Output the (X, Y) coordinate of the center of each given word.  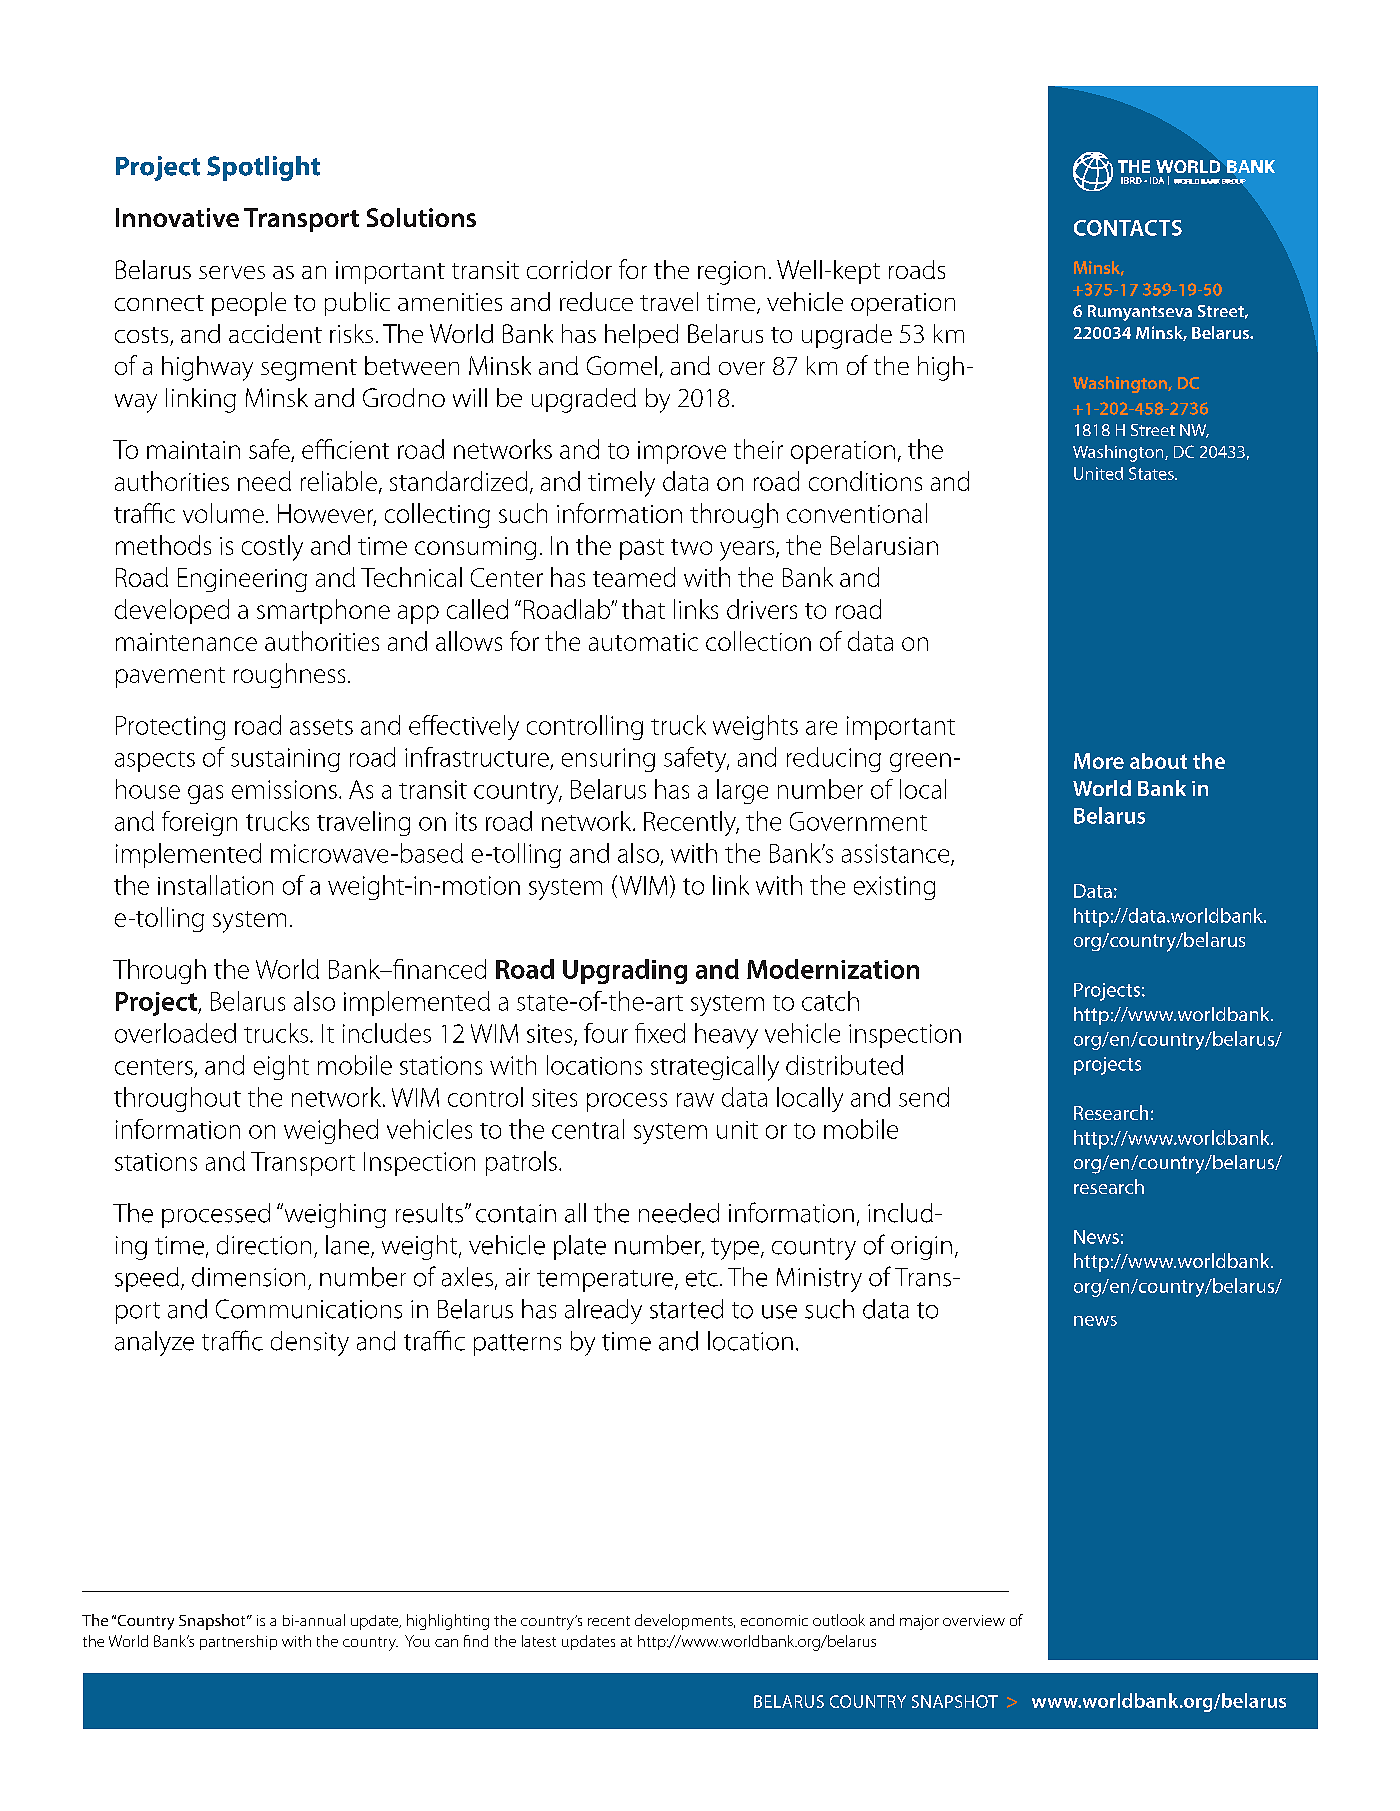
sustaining (285, 760)
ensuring (608, 760)
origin (921, 1248)
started (686, 1309)
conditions (865, 481)
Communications (309, 1309)
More (1099, 761)
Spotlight (263, 168)
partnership (238, 1642)
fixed (660, 1033)
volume (223, 513)
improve (682, 452)
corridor (569, 269)
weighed (331, 1131)
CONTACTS (1128, 228)
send (924, 1097)
